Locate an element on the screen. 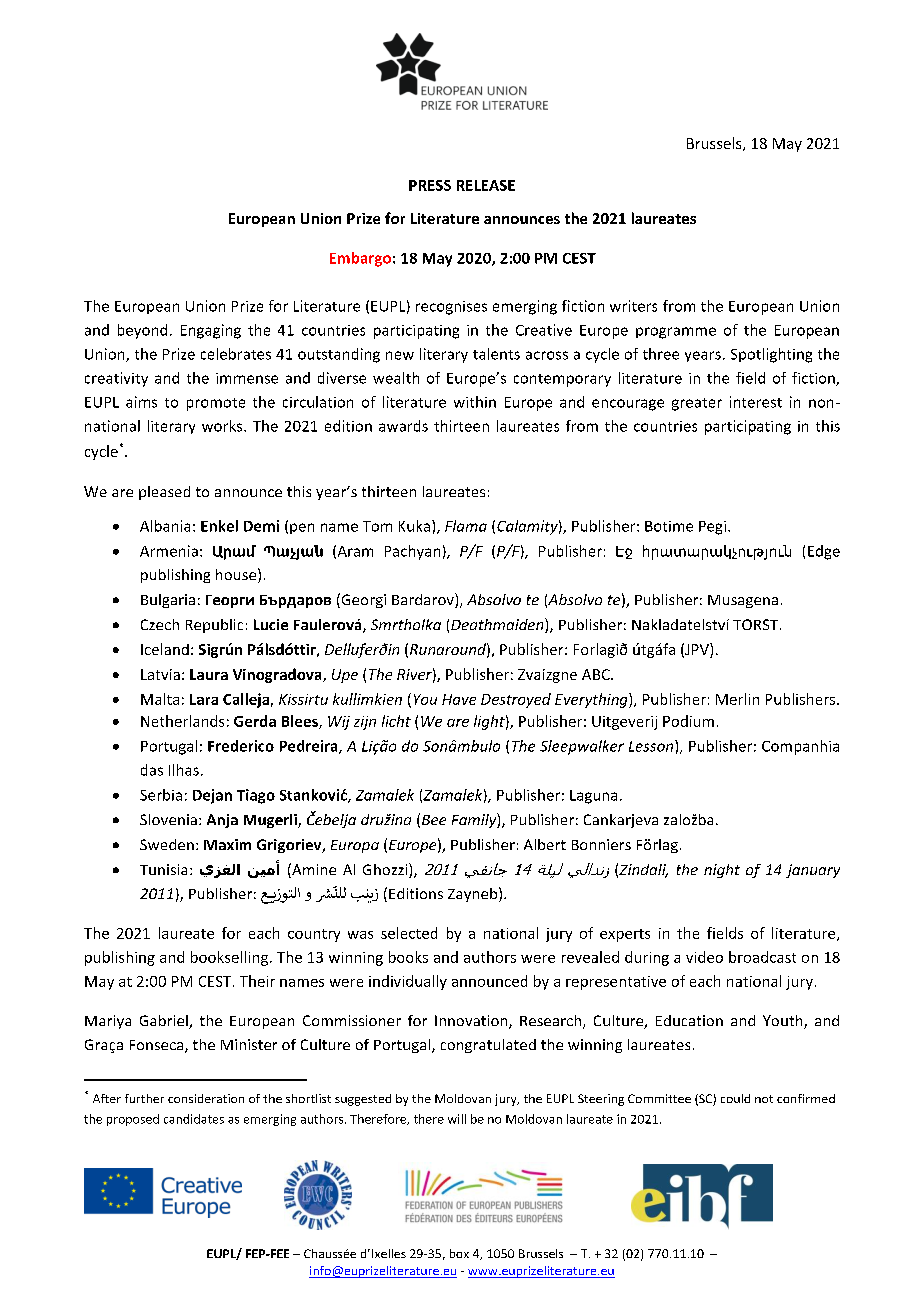  Engaging is located at coordinates (211, 331).
